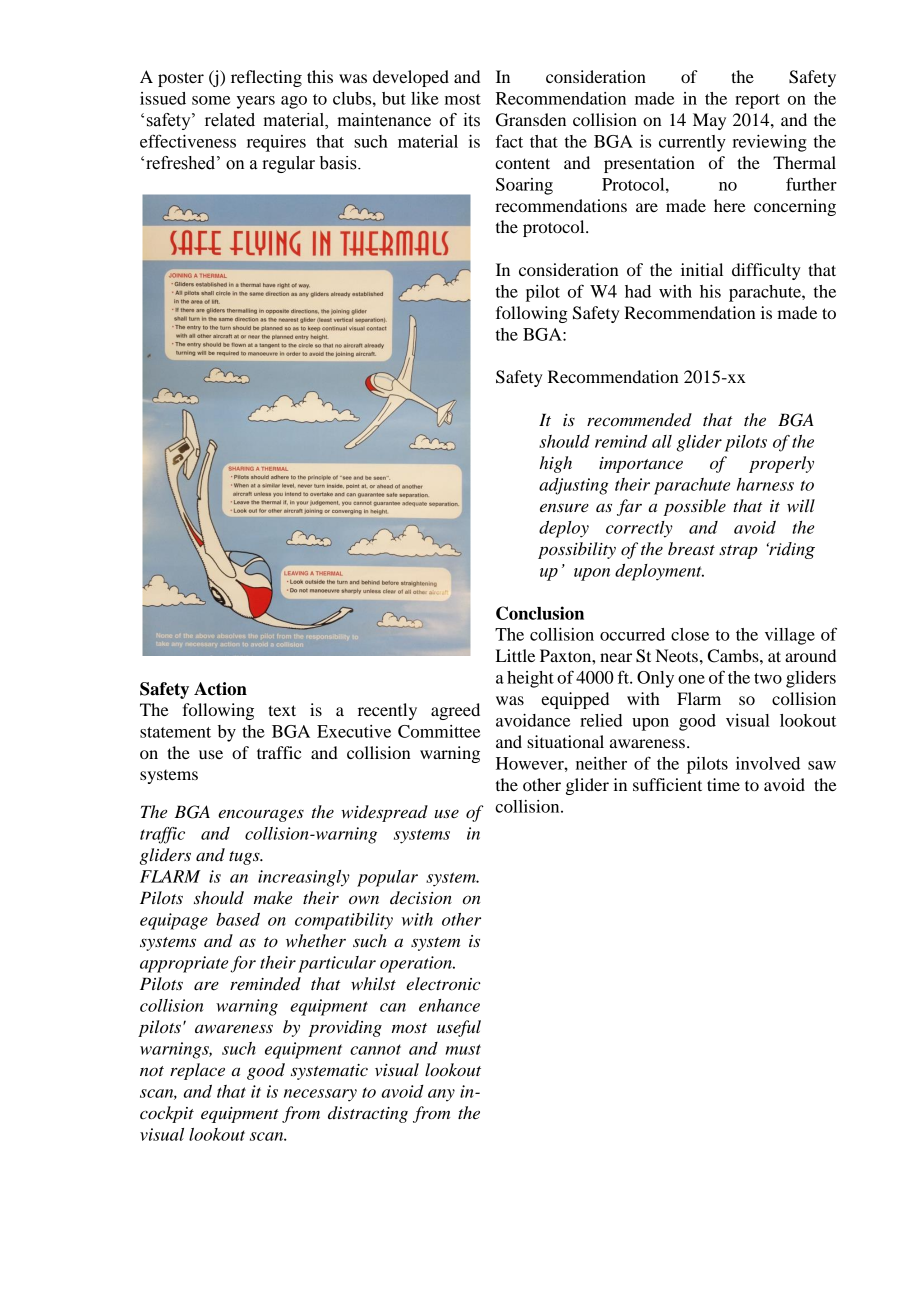  What do you see at coordinates (555, 464) in the page?
I see `high` at bounding box center [555, 464].
